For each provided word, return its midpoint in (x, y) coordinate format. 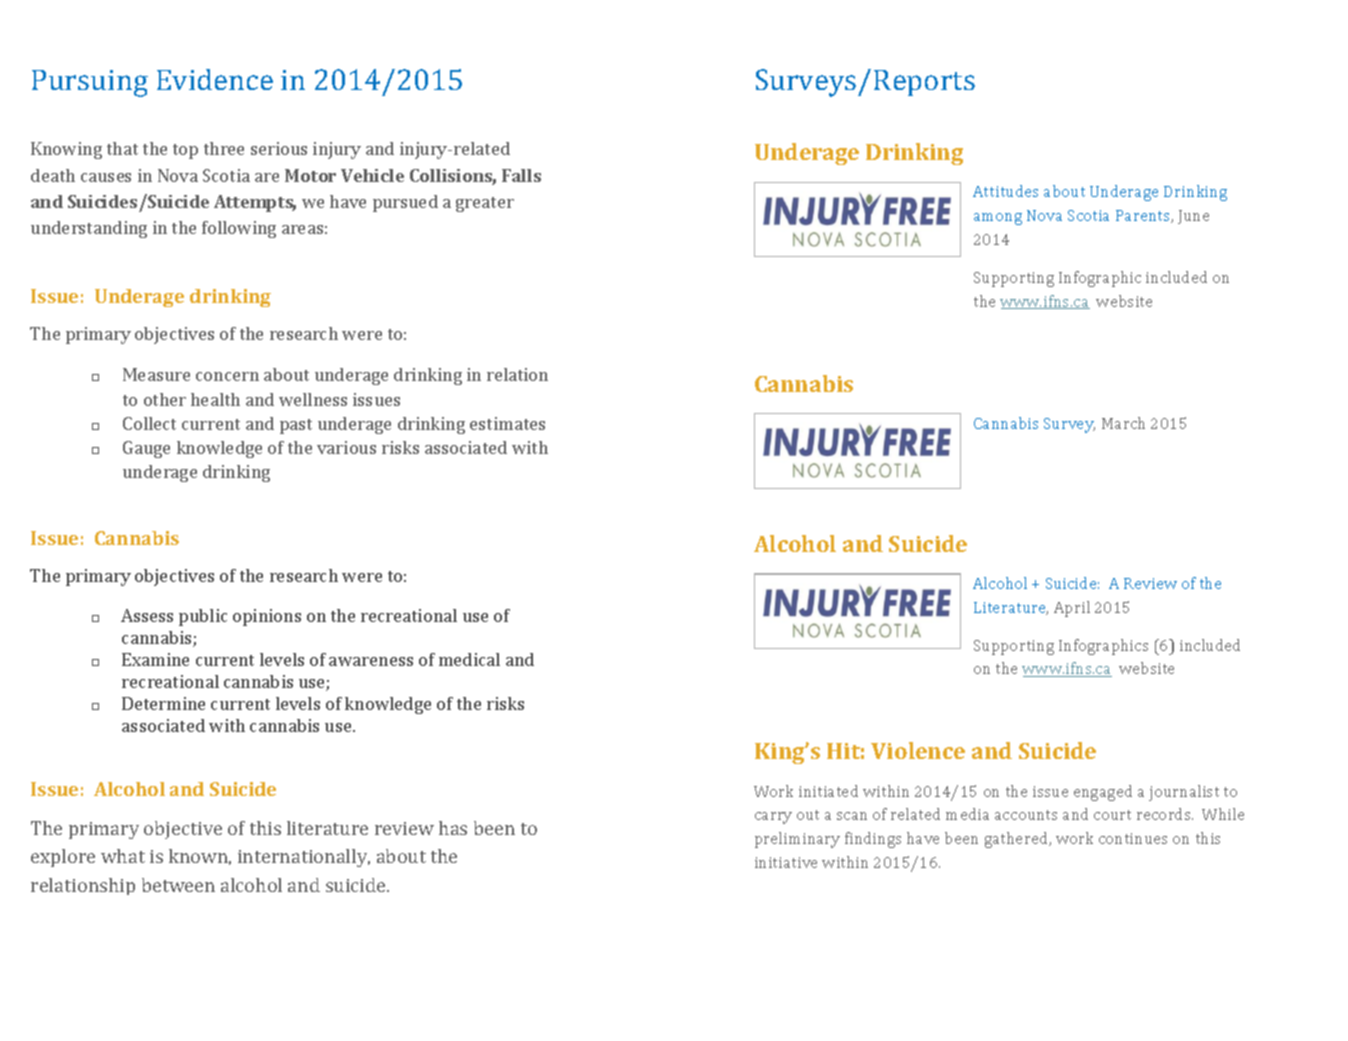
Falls (521, 175)
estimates (507, 423)
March (1123, 423)
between (178, 885)
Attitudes (1005, 191)
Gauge (146, 449)
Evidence (215, 79)
